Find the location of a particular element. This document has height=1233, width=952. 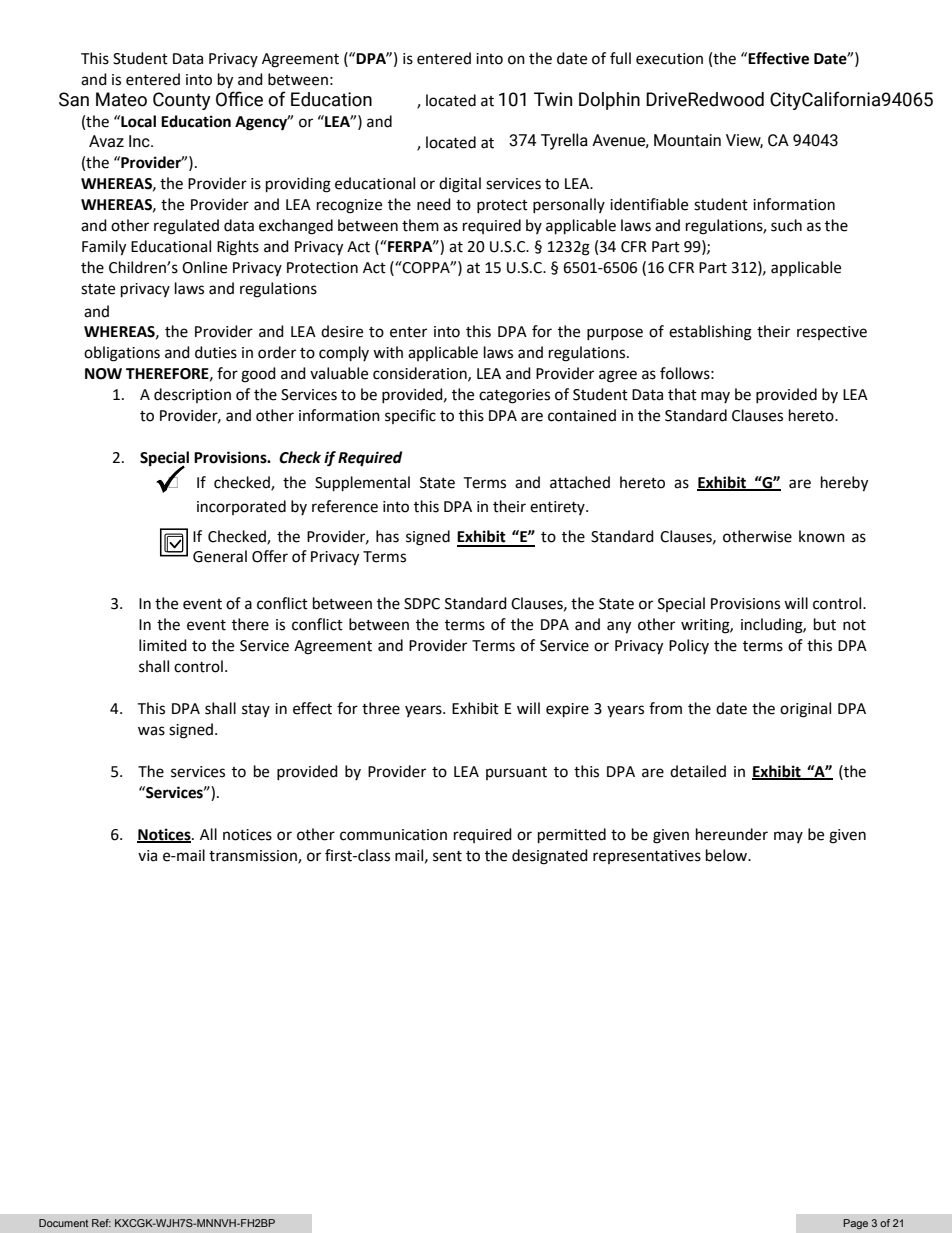

Mountain is located at coordinates (687, 140).
